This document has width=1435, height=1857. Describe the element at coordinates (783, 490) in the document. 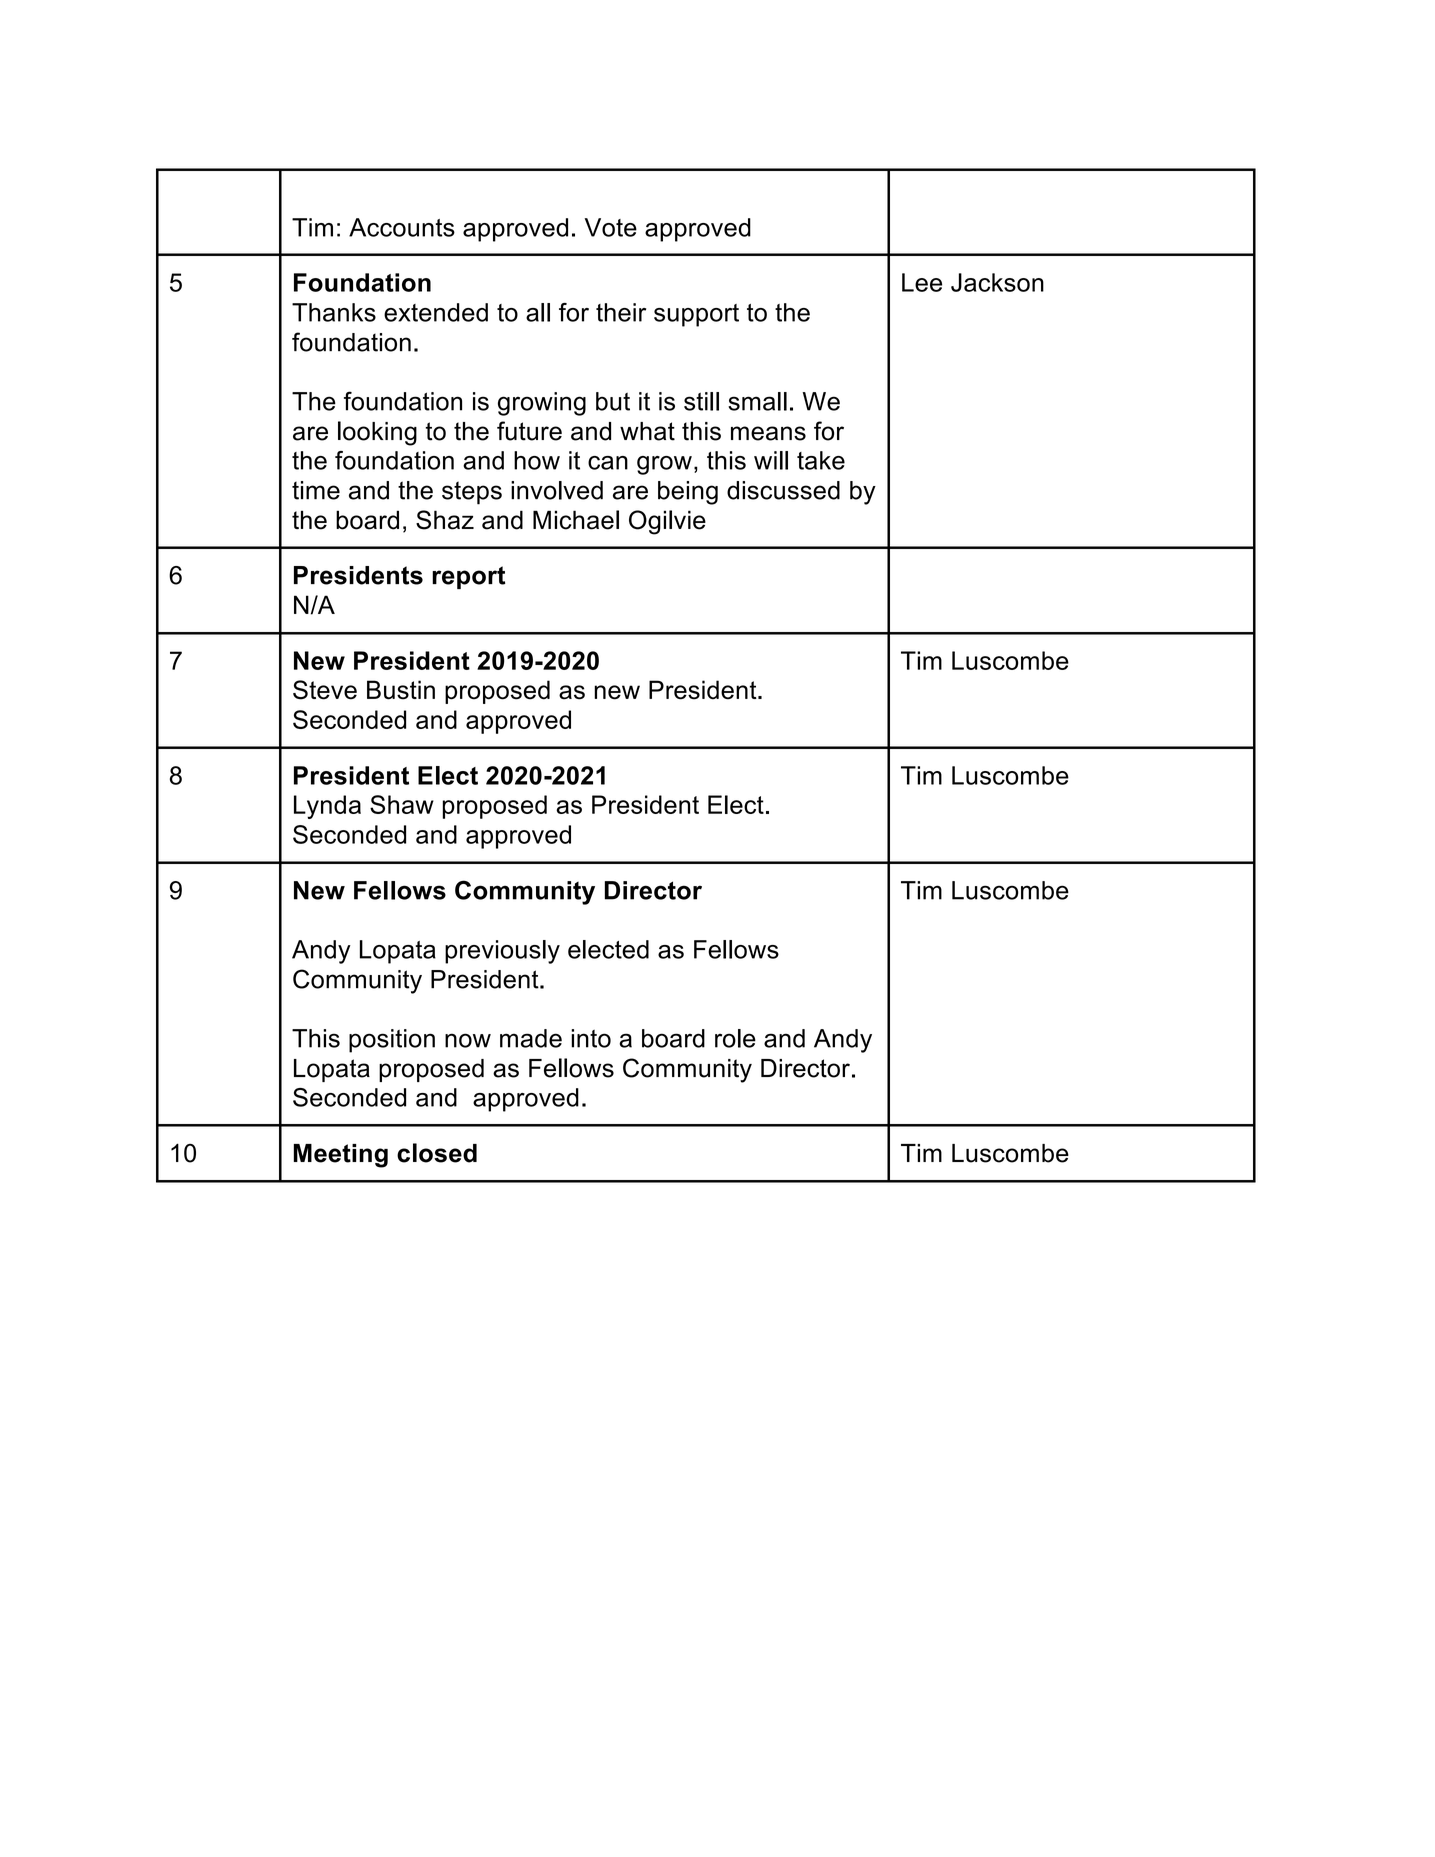

I see `discussed` at that location.
